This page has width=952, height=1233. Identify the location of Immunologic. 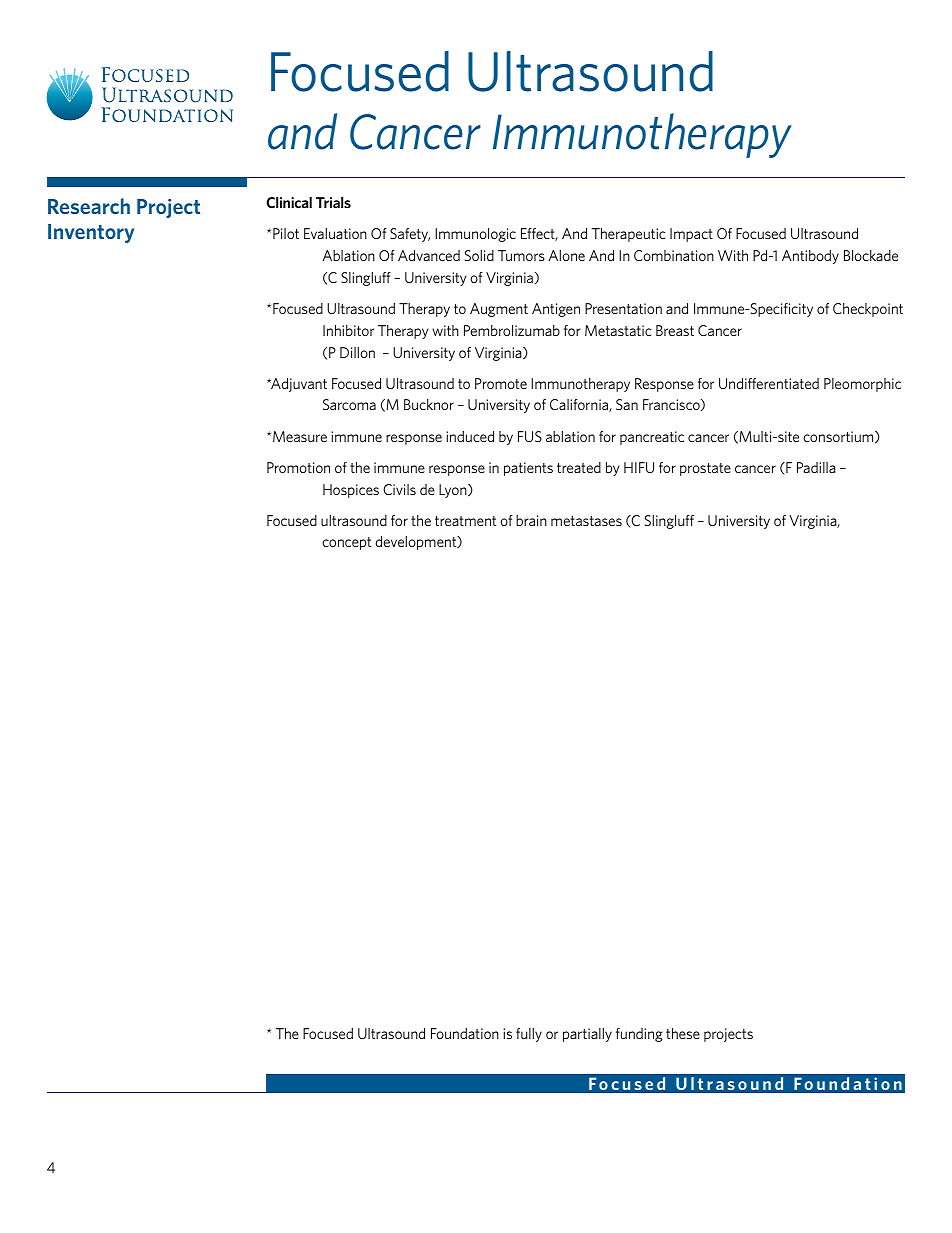
(475, 235).
